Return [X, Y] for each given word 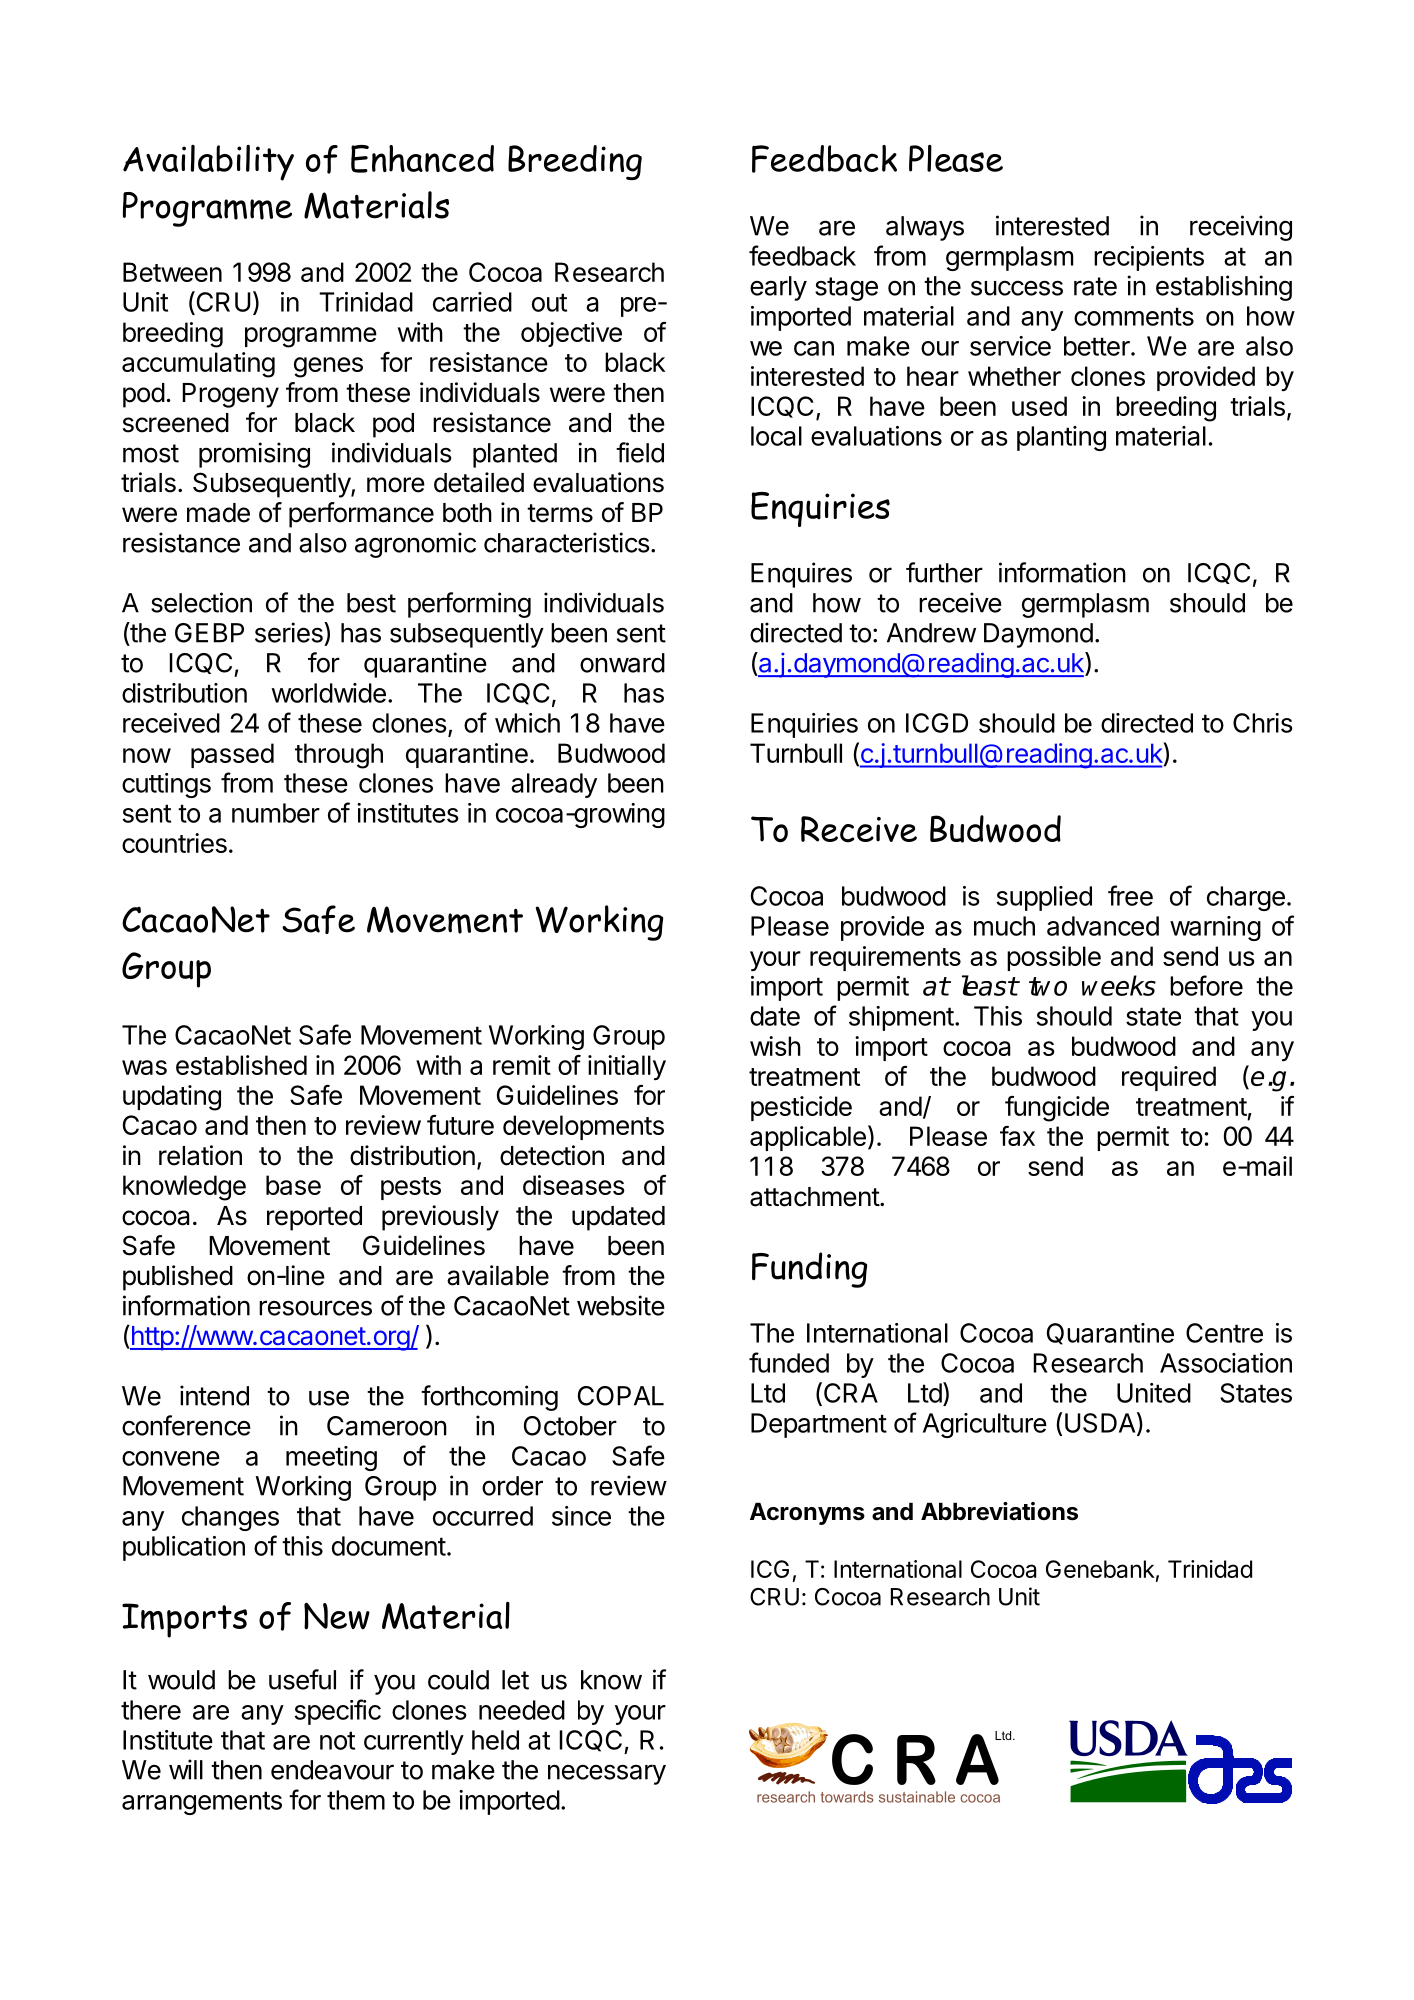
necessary [607, 1774]
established [241, 1065]
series [290, 632]
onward [622, 663]
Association [1226, 1363]
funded [789, 1362]
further [944, 572]
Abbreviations [999, 1511]
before [1206, 985]
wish [775, 1046]
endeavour [332, 1770]
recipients [1149, 258]
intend [214, 1395]
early [778, 288]
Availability [208, 163]
